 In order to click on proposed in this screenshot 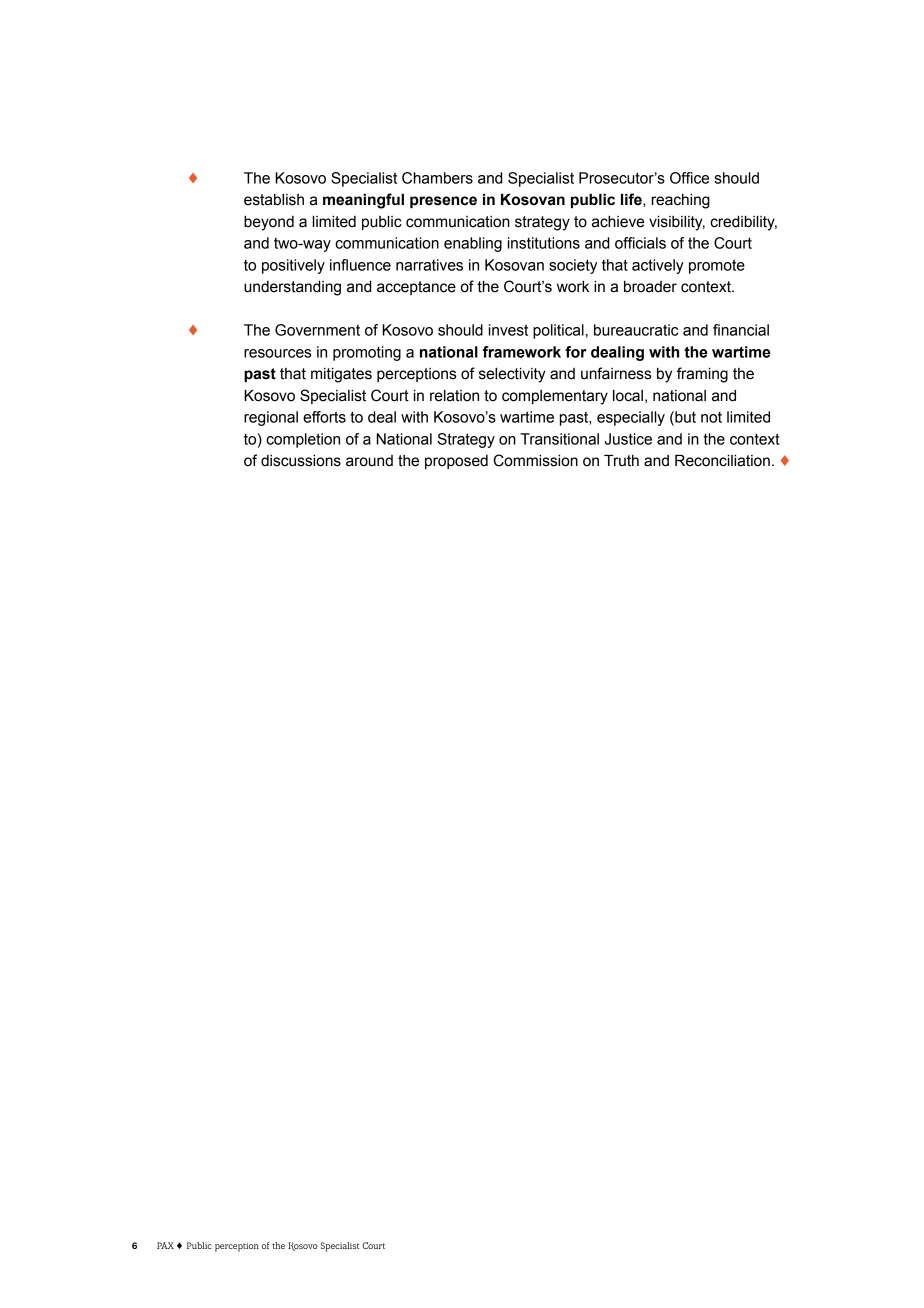, I will do `click(456, 462)`.
